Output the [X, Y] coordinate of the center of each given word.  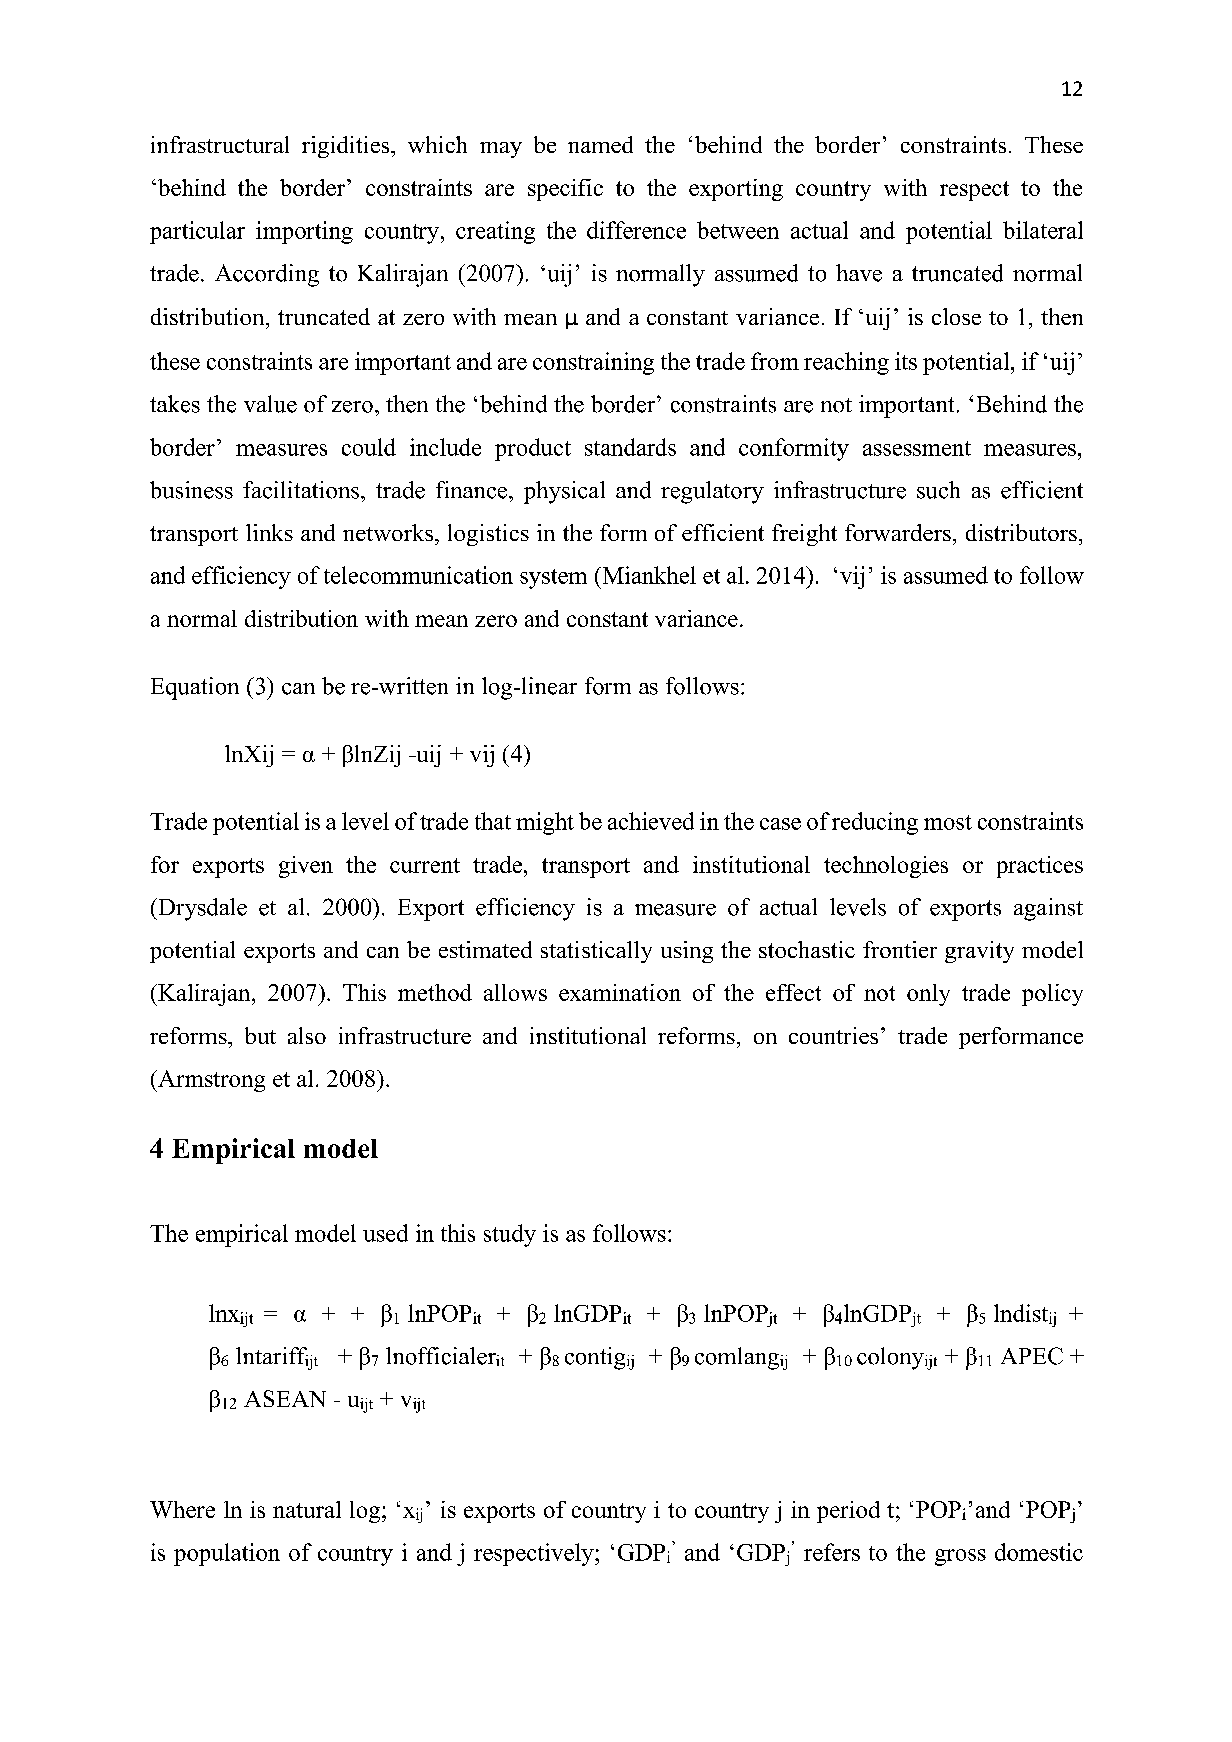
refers [832, 1552]
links [269, 532]
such [938, 490]
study [510, 1235]
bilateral [1043, 230]
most [948, 822]
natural [307, 1509]
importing [304, 232]
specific [565, 190]
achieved [651, 821]
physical [564, 492]
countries [833, 1035]
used [385, 1233]
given [306, 867]
